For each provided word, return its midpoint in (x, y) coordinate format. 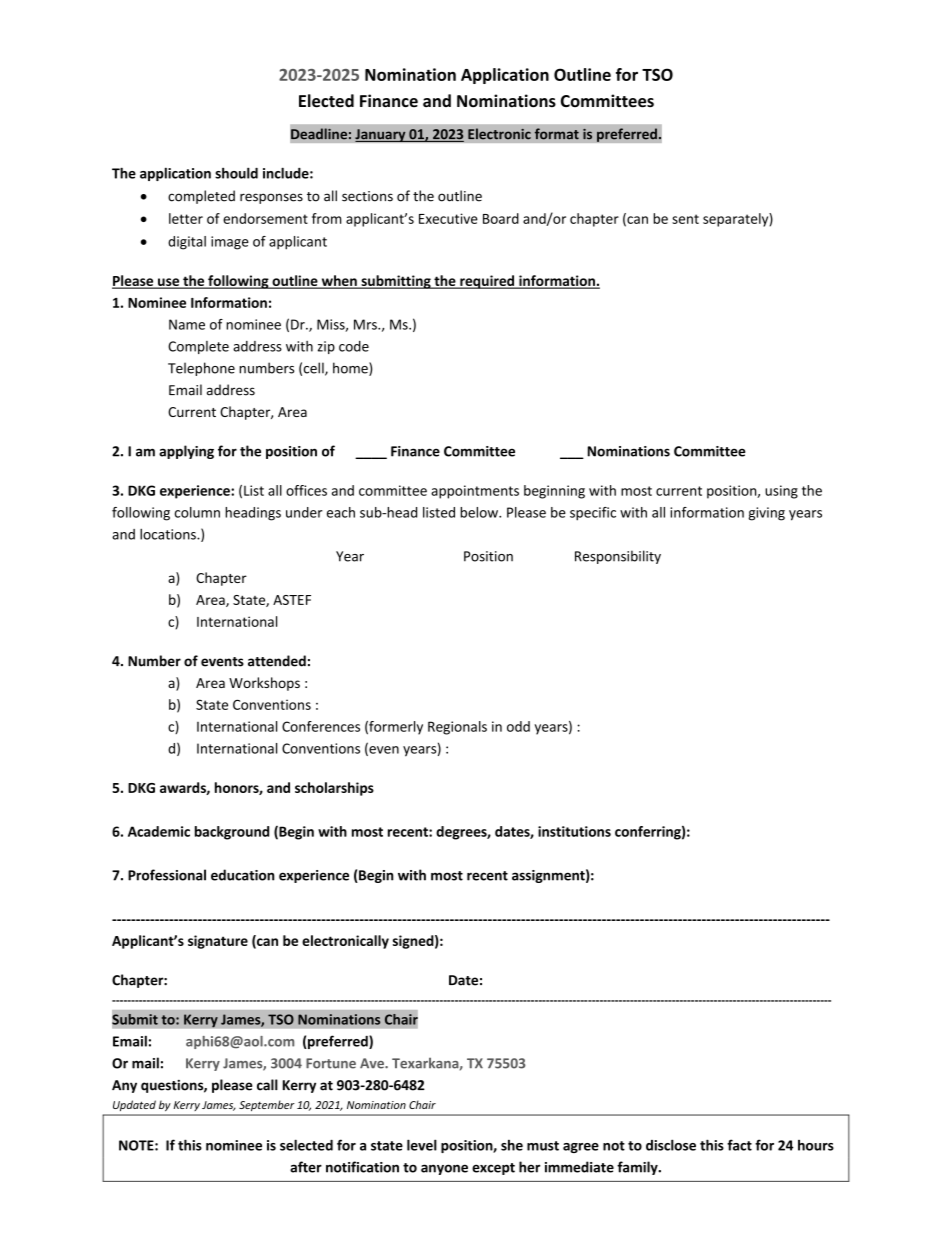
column (197, 512)
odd (518, 726)
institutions (574, 831)
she (512, 1145)
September (266, 1106)
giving (767, 514)
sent (685, 219)
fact (739, 1145)
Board (501, 218)
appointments (475, 492)
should (236, 173)
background (232, 833)
